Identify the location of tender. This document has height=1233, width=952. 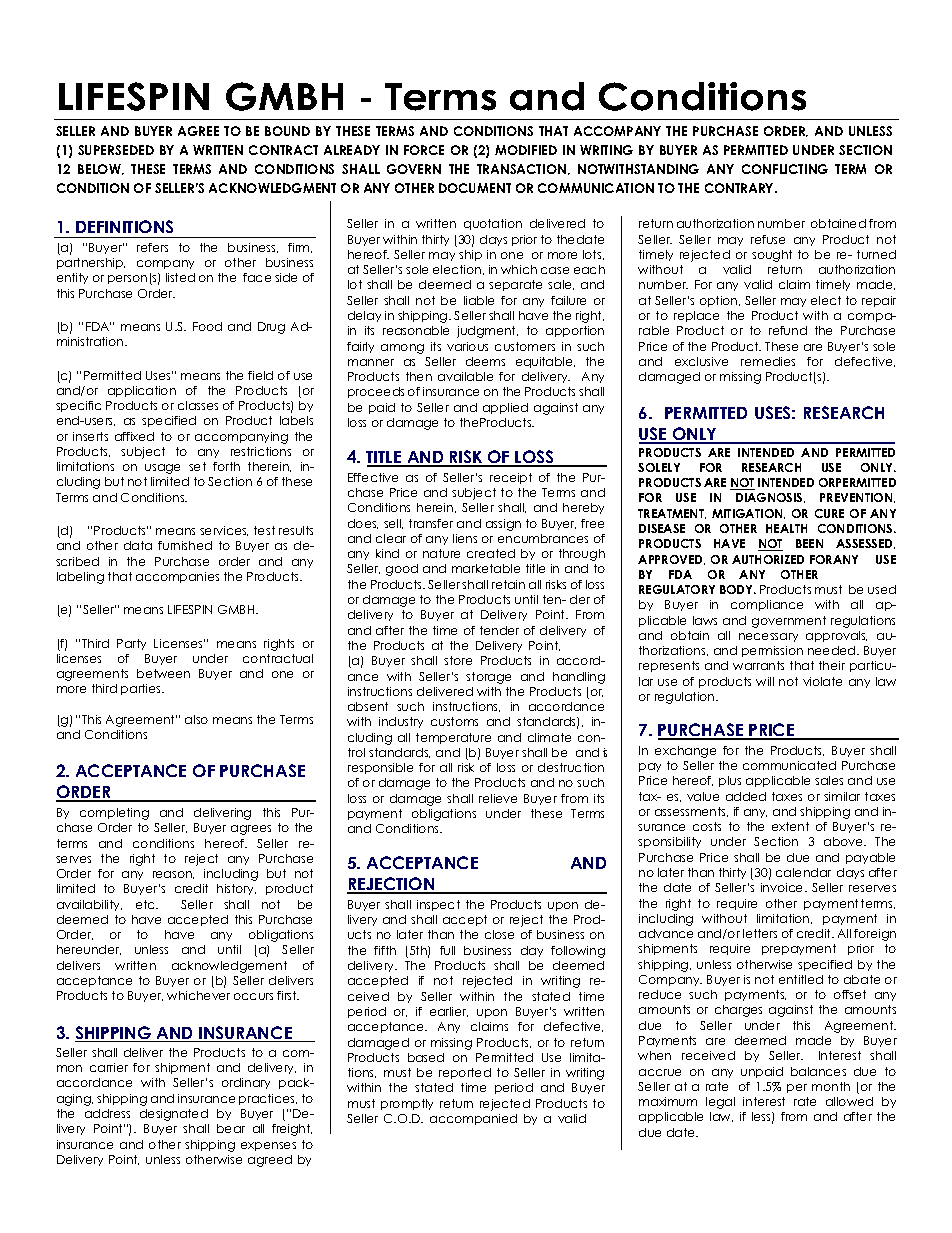
(499, 630).
